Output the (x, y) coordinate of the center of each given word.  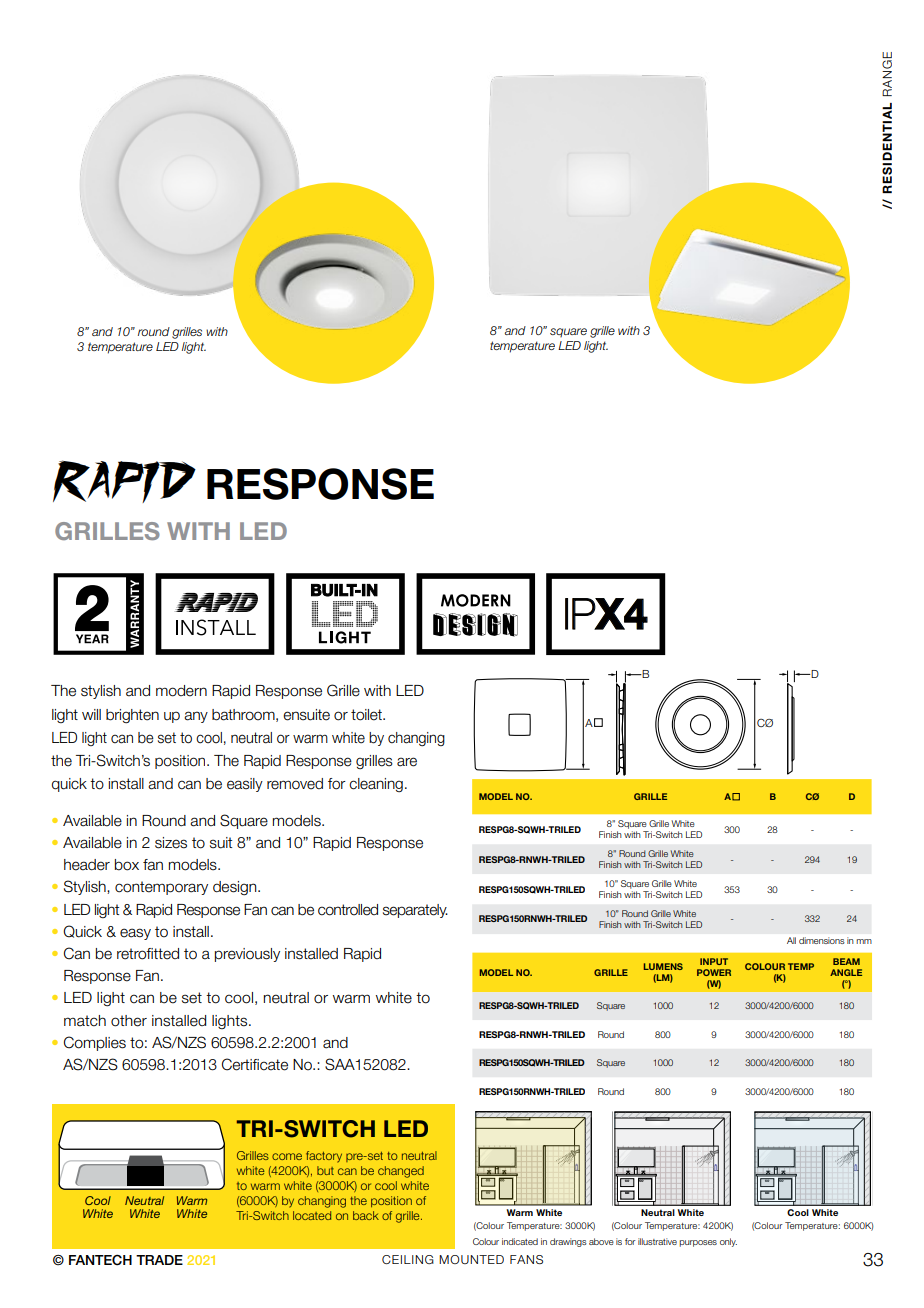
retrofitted (148, 954)
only (728, 1242)
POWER (714, 972)
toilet (367, 715)
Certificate (255, 1064)
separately (415, 911)
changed (401, 1172)
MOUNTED (471, 1259)
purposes (698, 1243)
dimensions (821, 940)
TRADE (159, 1260)
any (196, 717)
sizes (171, 843)
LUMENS (663, 966)
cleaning (376, 785)
